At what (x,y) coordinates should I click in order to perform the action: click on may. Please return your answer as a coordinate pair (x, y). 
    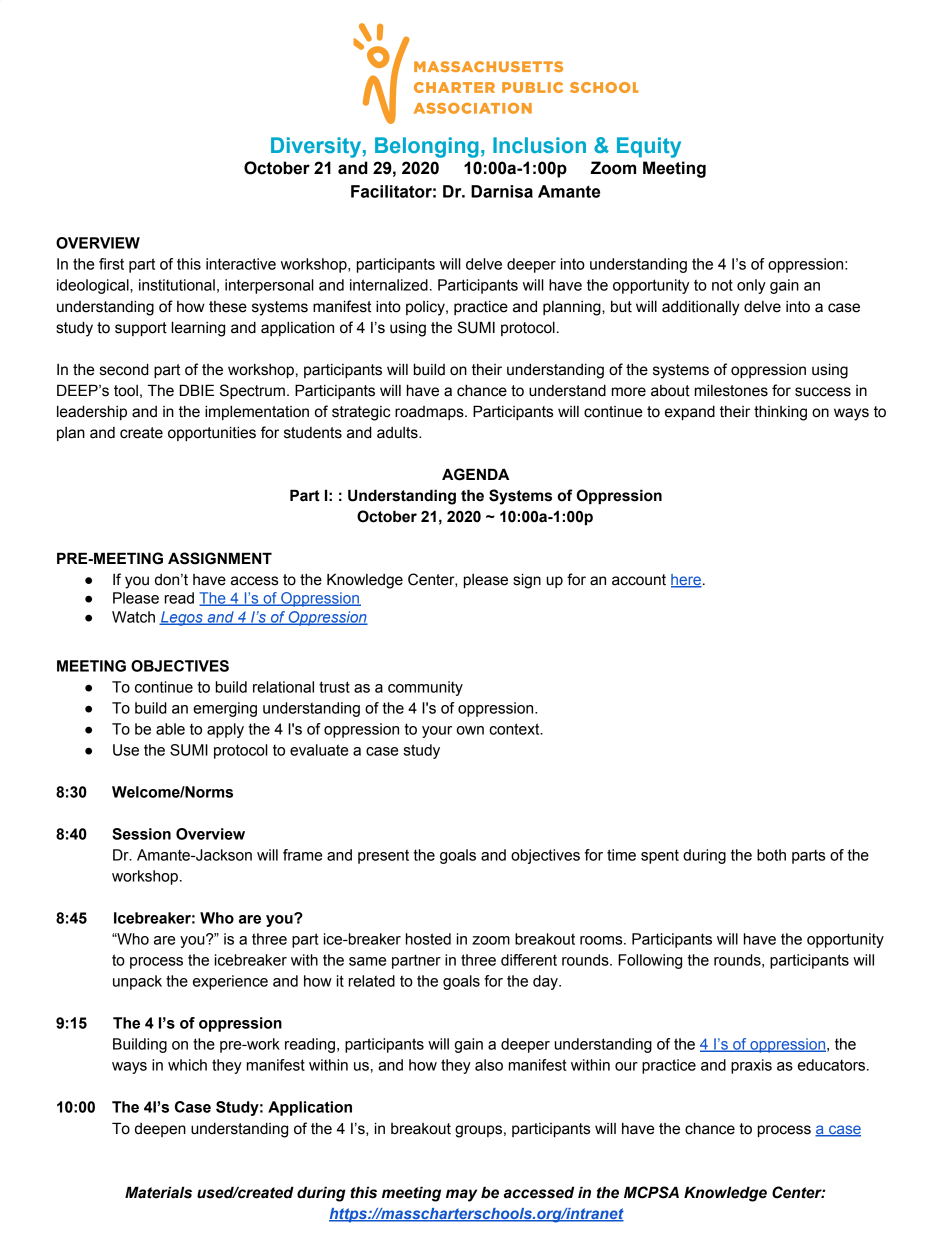
    Looking at the image, I should click on (461, 1195).
